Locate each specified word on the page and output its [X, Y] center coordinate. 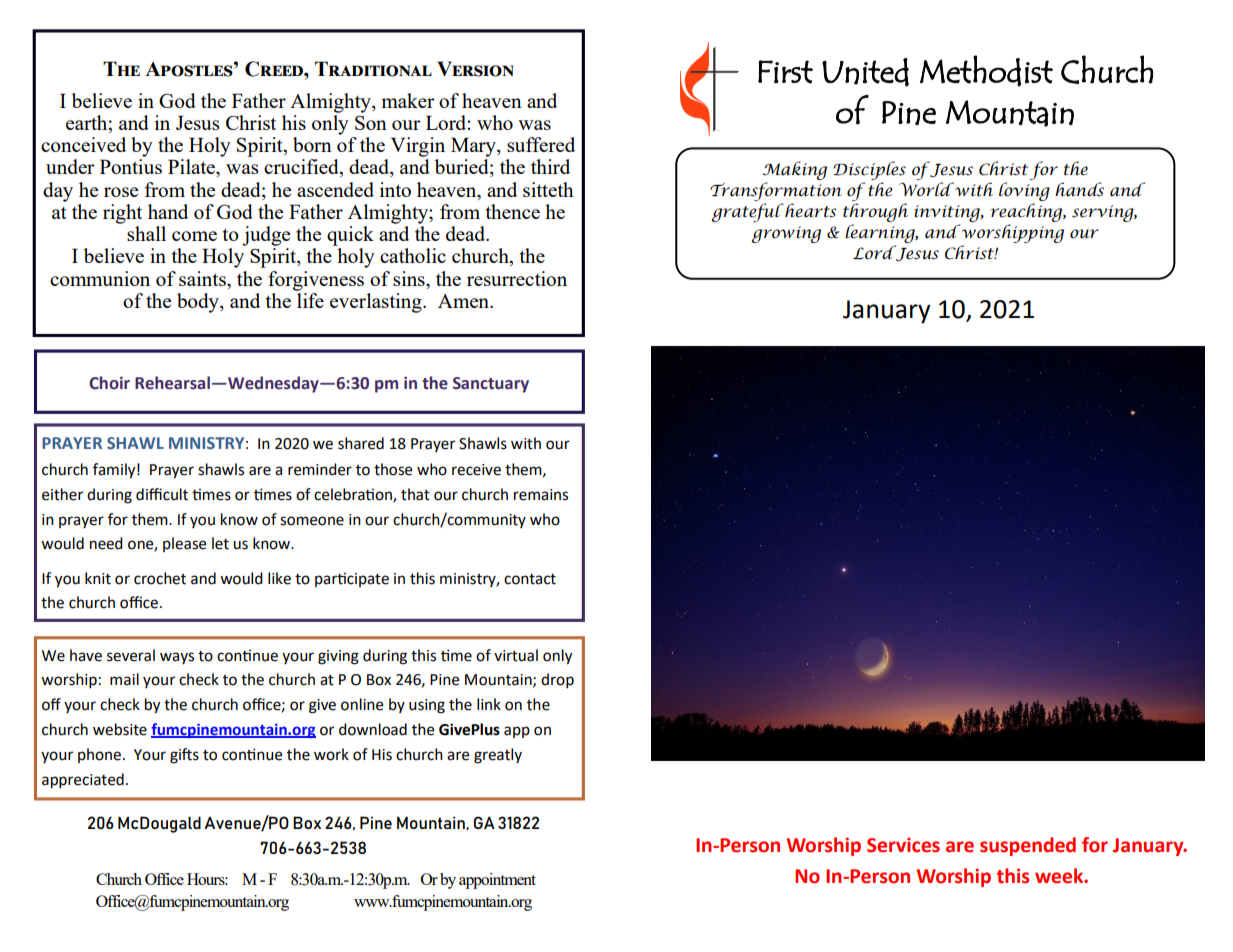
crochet [160, 578]
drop [557, 681]
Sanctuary [491, 385]
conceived [83, 144]
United [865, 72]
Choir [109, 383]
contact [530, 579]
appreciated [83, 781]
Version [475, 69]
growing [786, 234]
